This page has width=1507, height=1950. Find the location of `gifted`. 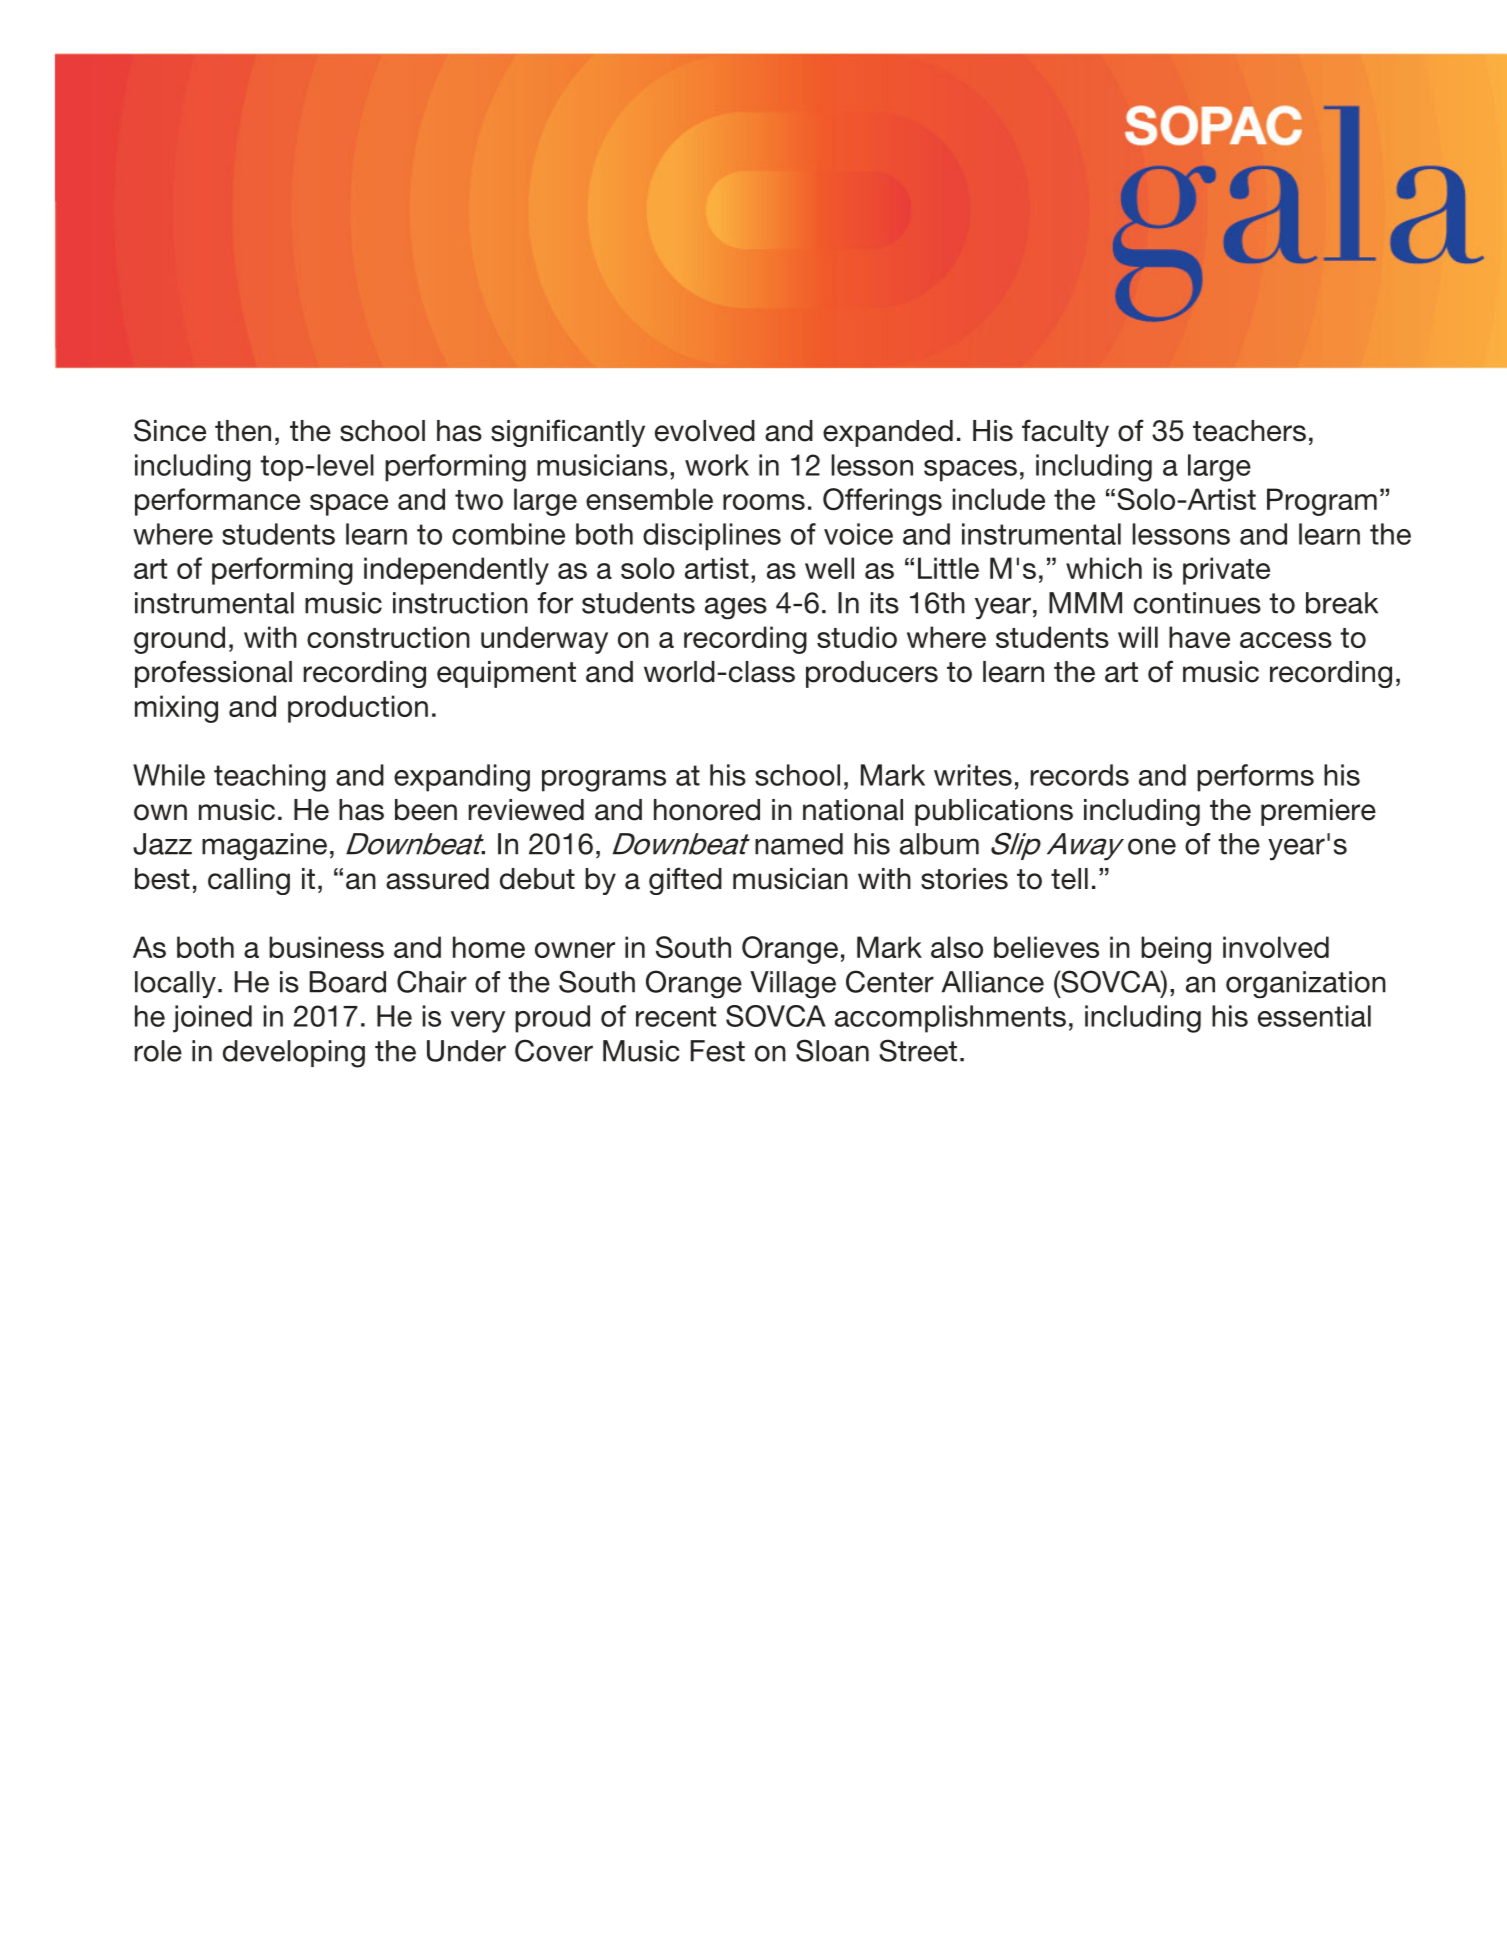

gifted is located at coordinates (685, 881).
